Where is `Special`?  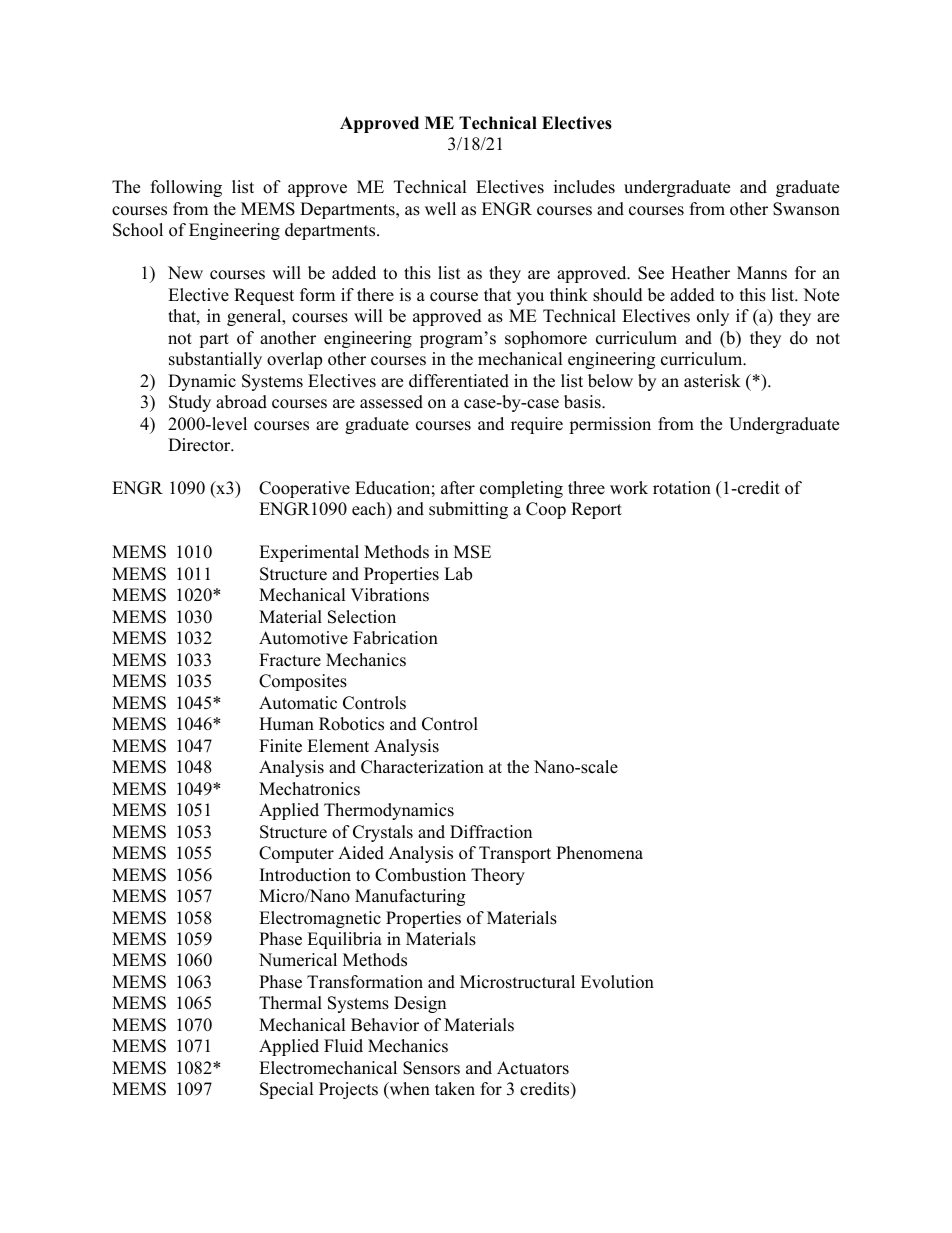
Special is located at coordinates (287, 1090).
